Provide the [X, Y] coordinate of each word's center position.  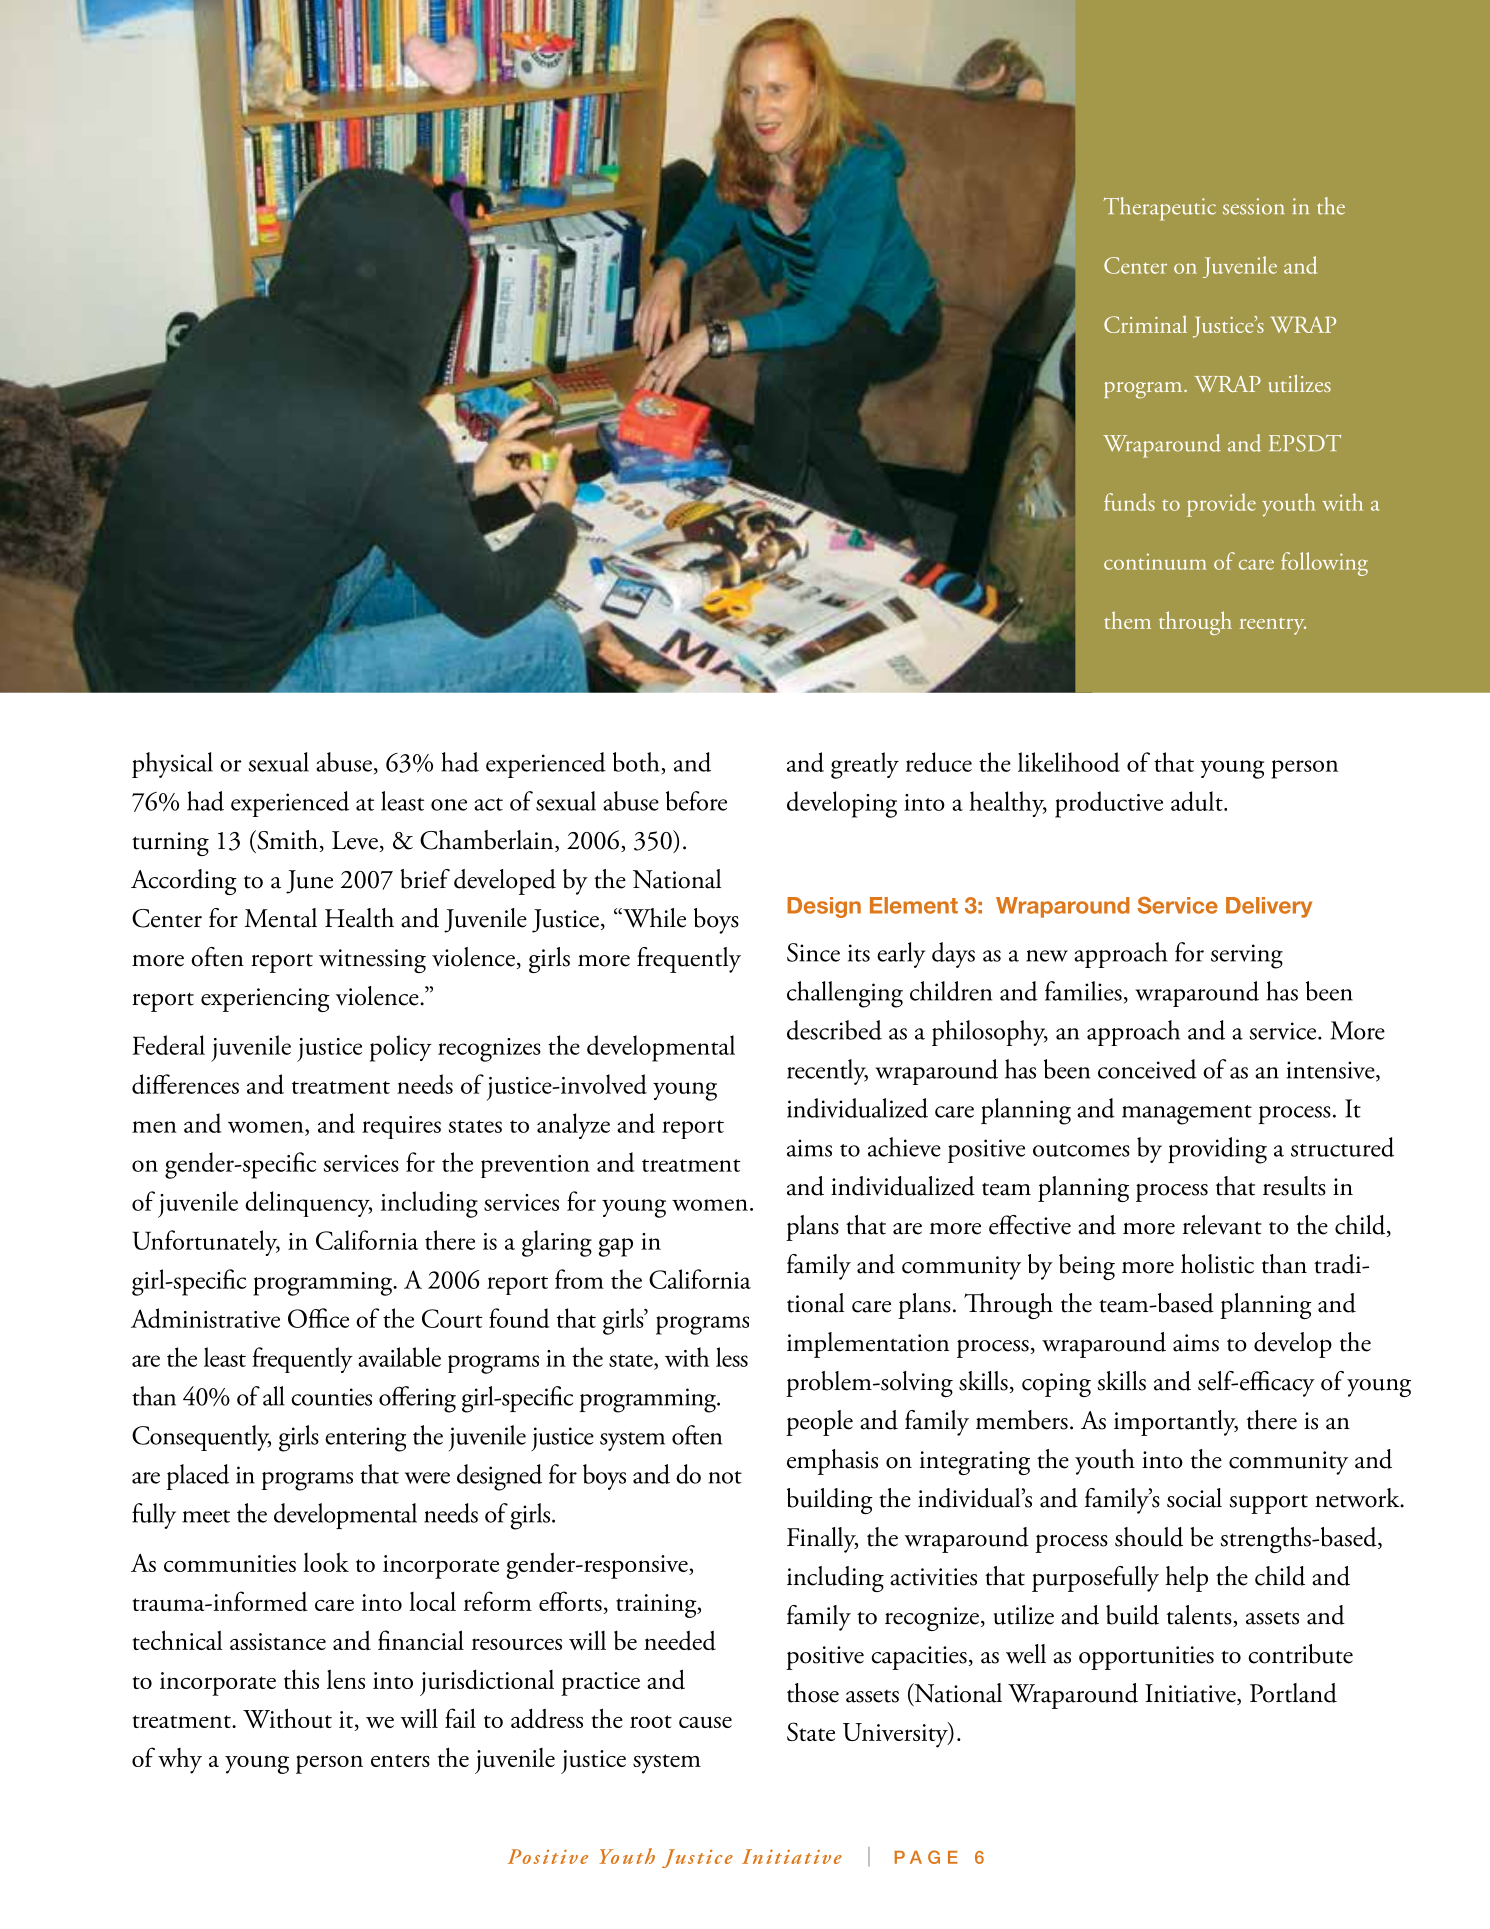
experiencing [265, 1000]
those [813, 1693]
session [1253, 206]
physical [172, 765]
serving [1247, 956]
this [301, 1679]
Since [813, 952]
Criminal [1145, 324]
